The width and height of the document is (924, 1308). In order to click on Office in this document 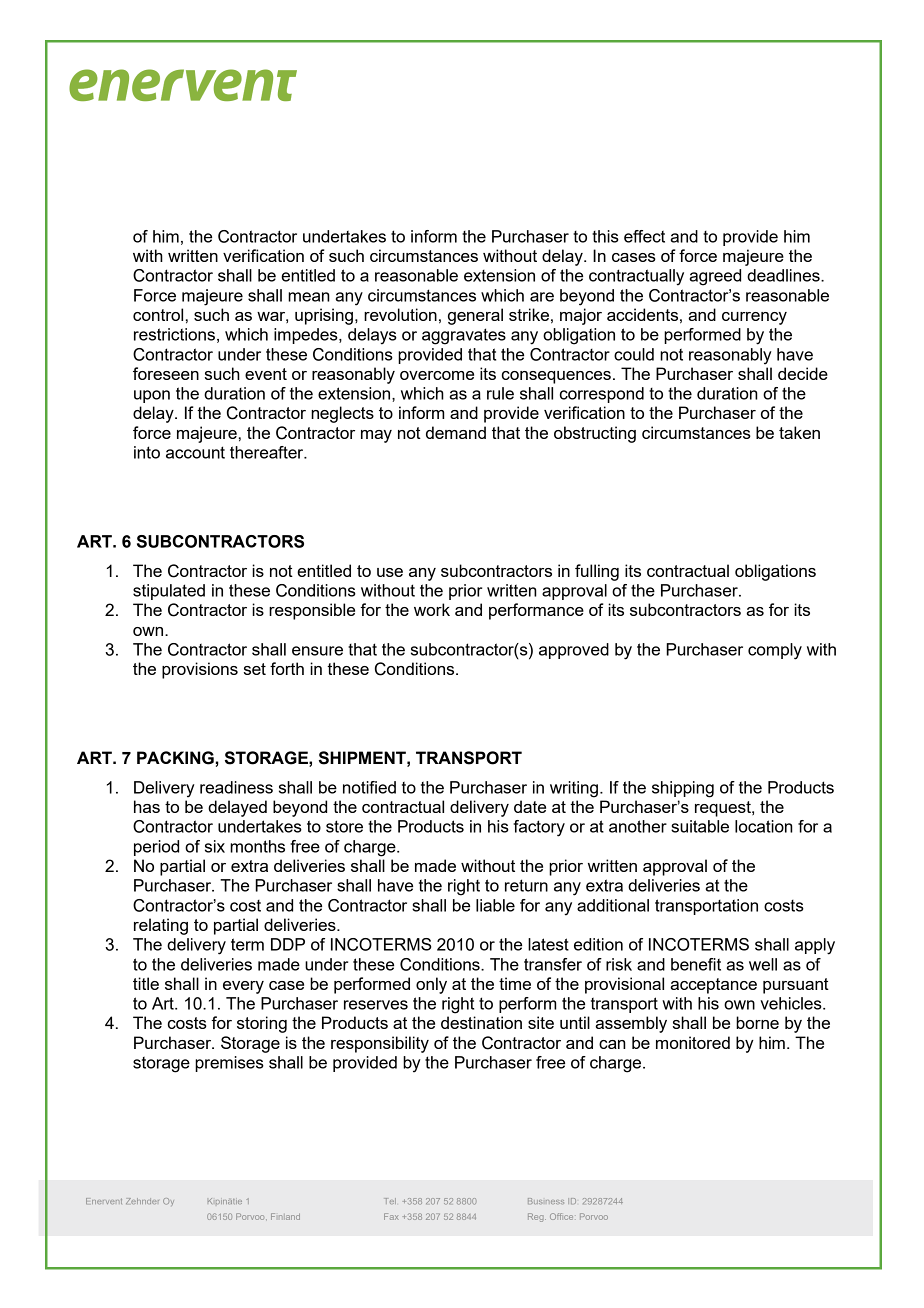, I will do `click(561, 1216)`.
